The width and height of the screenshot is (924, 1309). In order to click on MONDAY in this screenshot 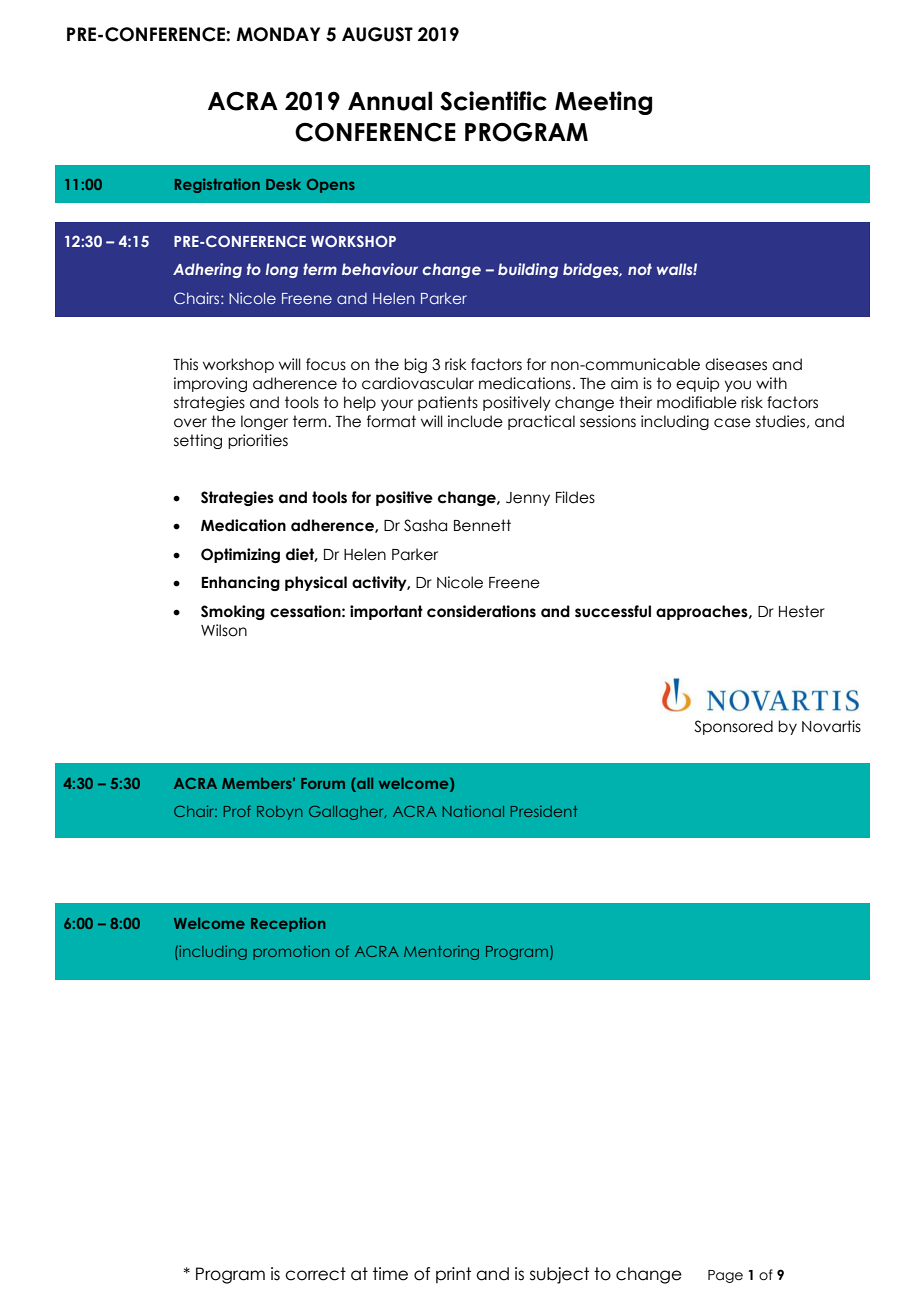, I will do `click(278, 34)`.
